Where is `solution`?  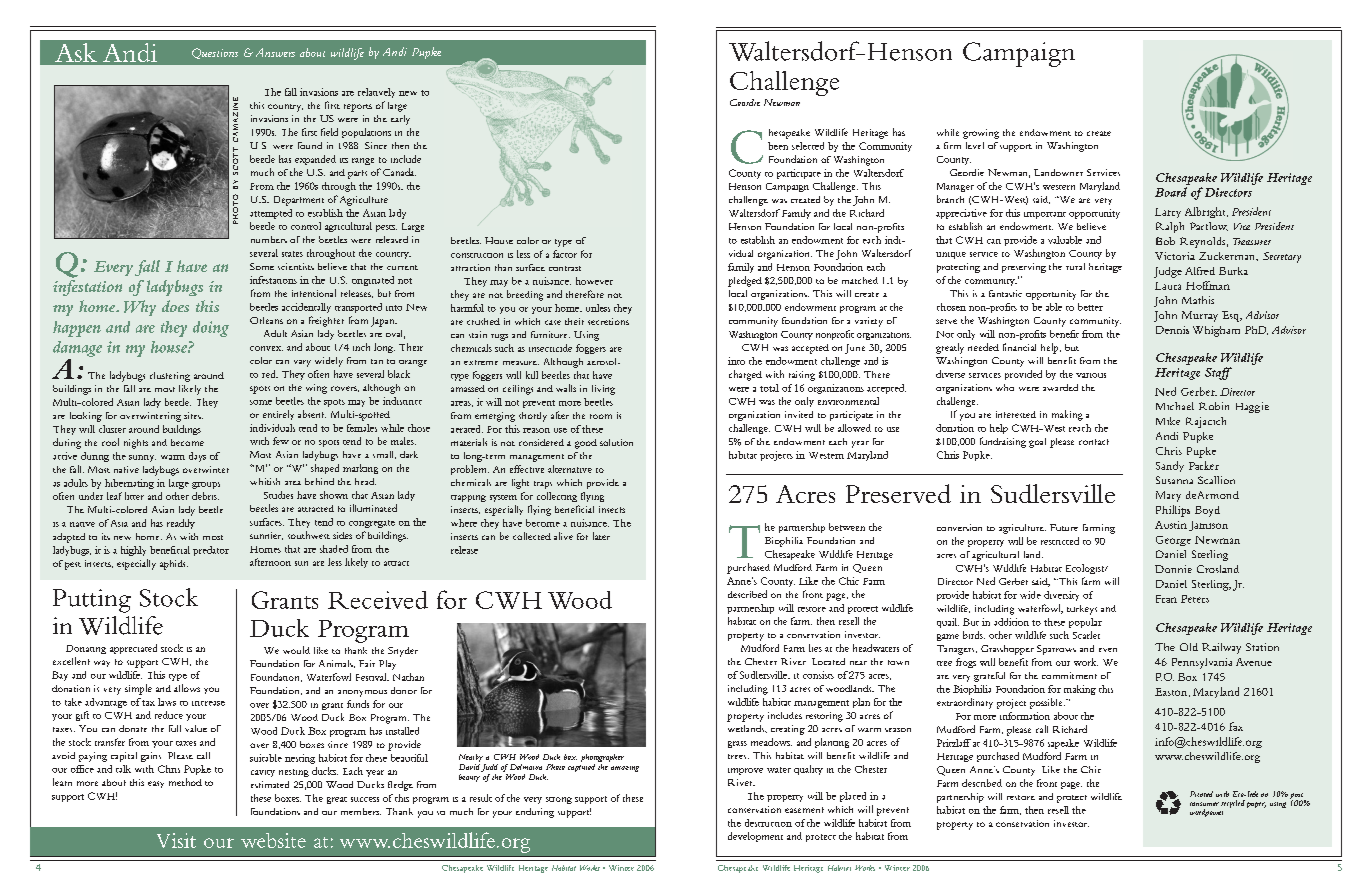
solution is located at coordinates (616, 442).
